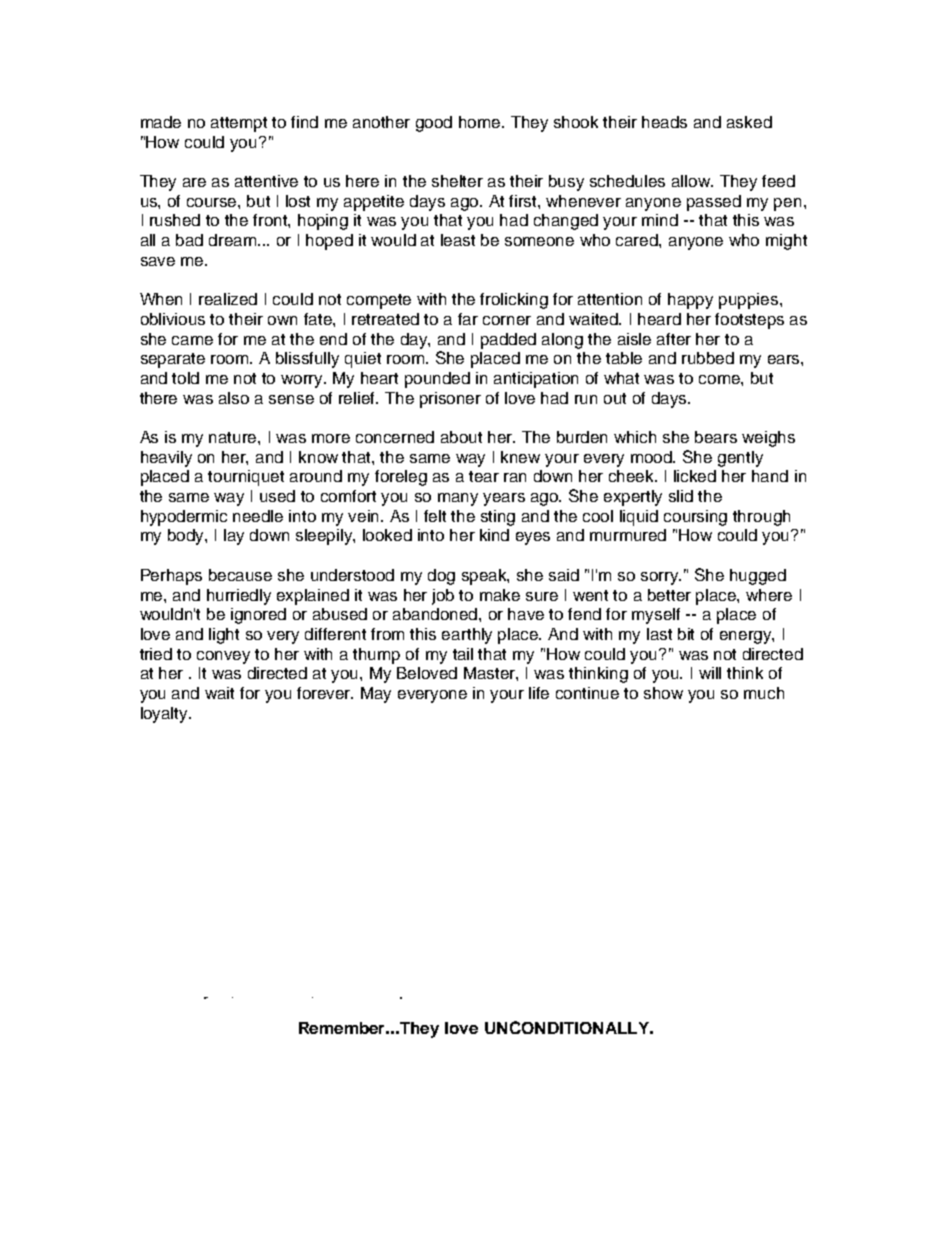  What do you see at coordinates (463, 654) in the image?
I see `tail` at bounding box center [463, 654].
